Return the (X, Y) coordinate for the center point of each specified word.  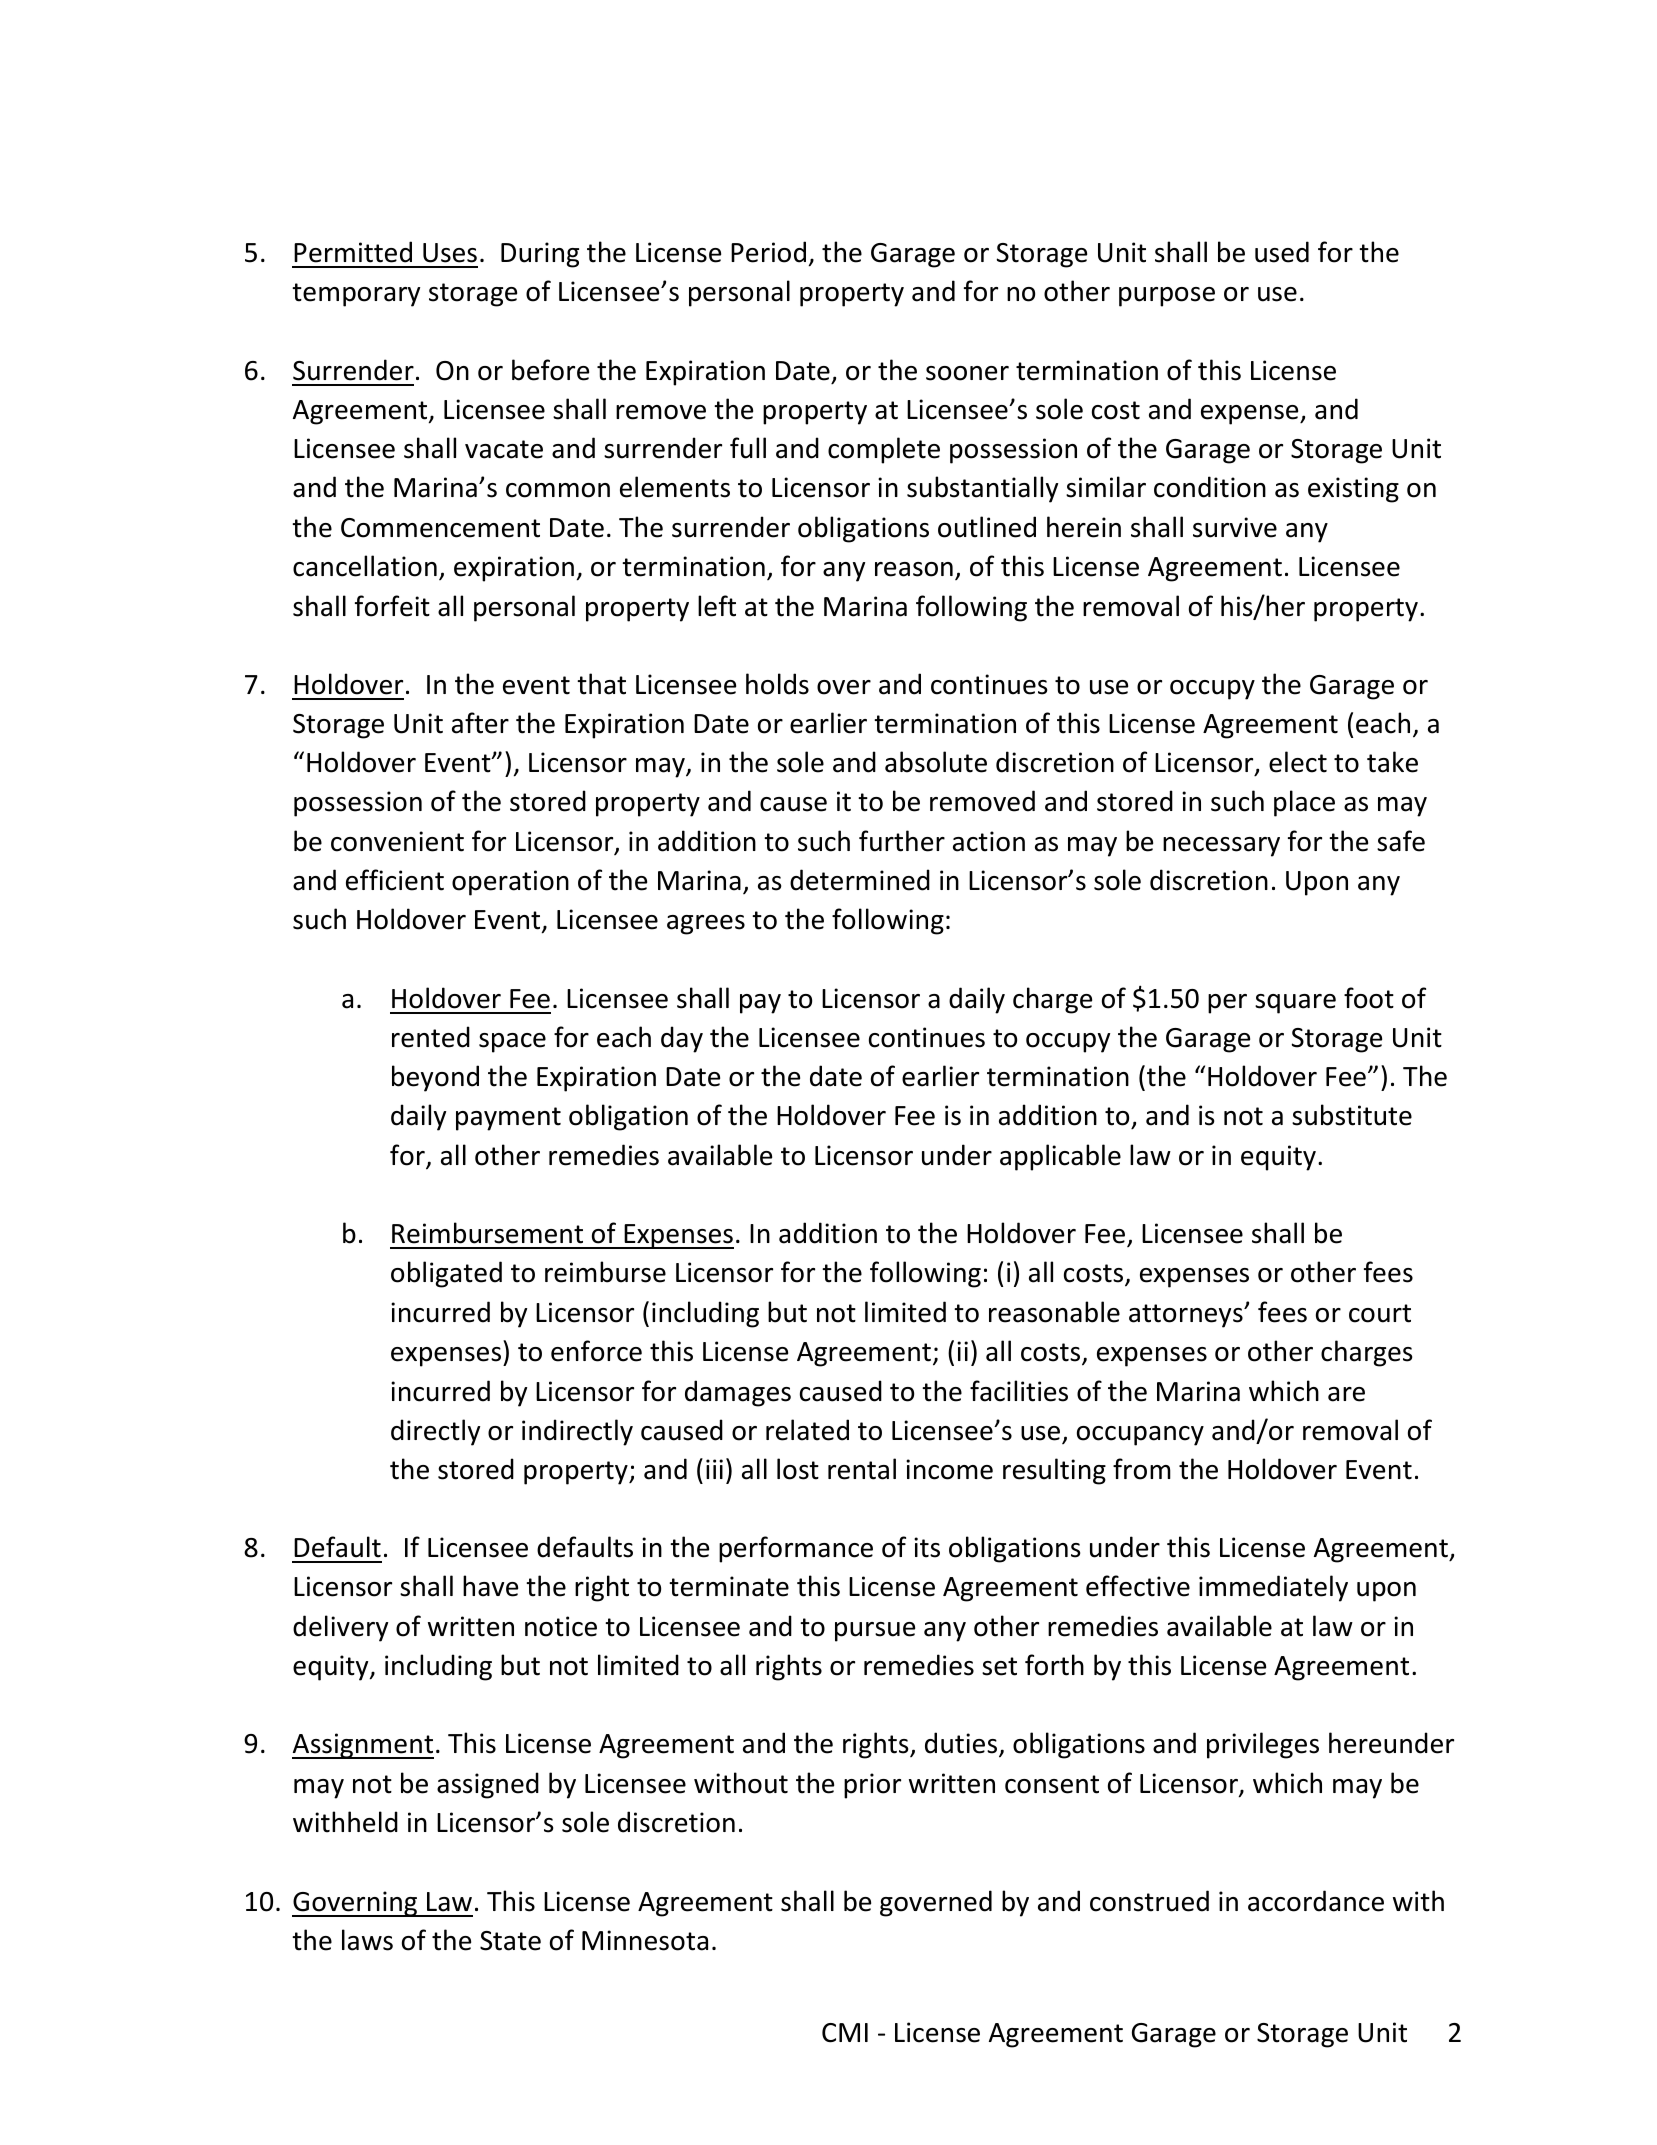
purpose (1167, 297)
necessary (1221, 847)
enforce (596, 1351)
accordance (1316, 1901)
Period (768, 252)
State (510, 1941)
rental (862, 1469)
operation (510, 883)
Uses (450, 253)
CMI (845, 2033)
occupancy (1140, 1436)
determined (860, 880)
